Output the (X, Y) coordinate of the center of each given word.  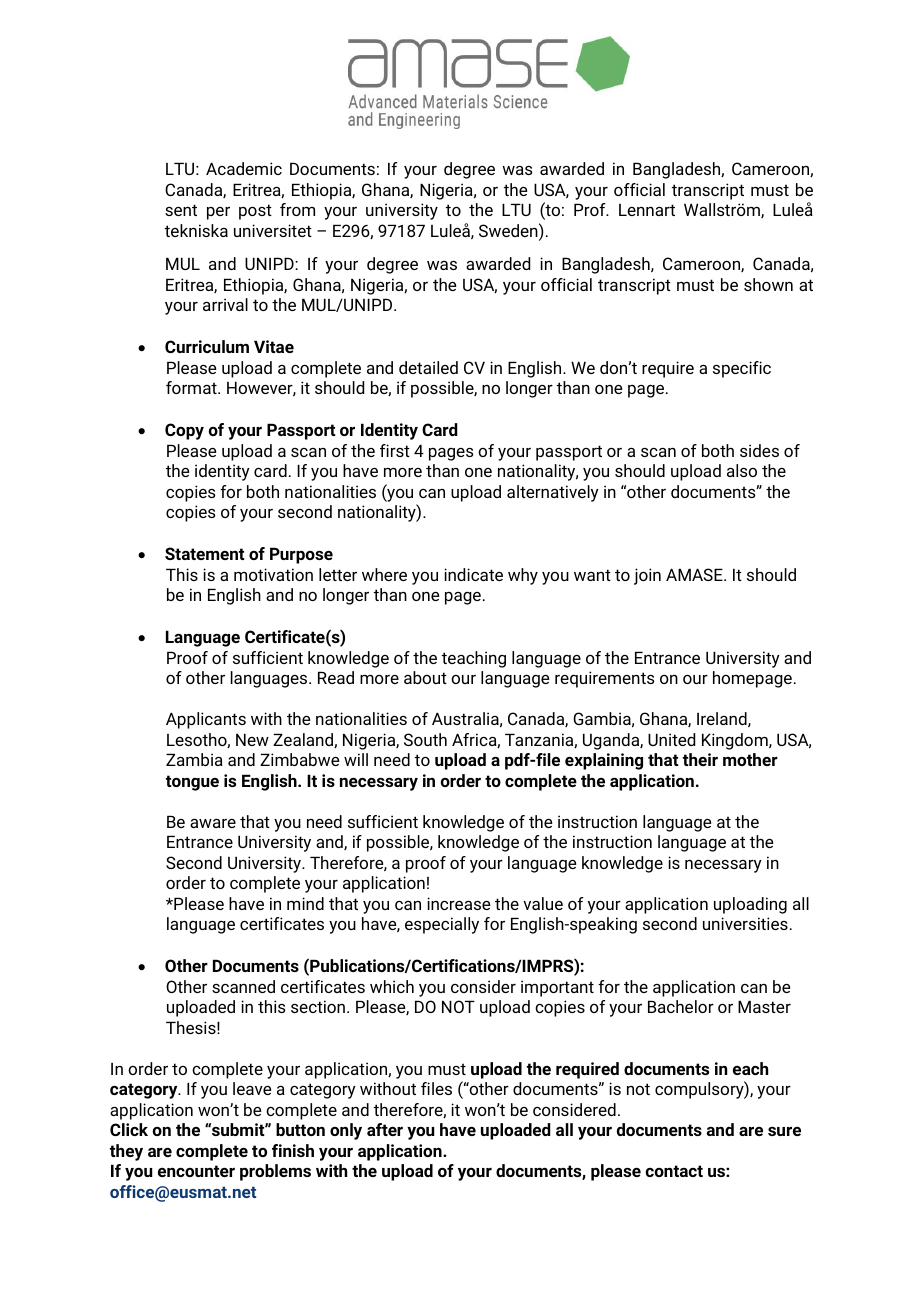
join (647, 576)
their (700, 759)
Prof (591, 209)
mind (305, 903)
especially (442, 925)
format (192, 387)
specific (742, 369)
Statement (205, 553)
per (218, 213)
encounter (196, 1171)
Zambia (194, 759)
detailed (428, 367)
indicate (473, 574)
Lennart (647, 210)
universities (745, 923)
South (425, 739)
